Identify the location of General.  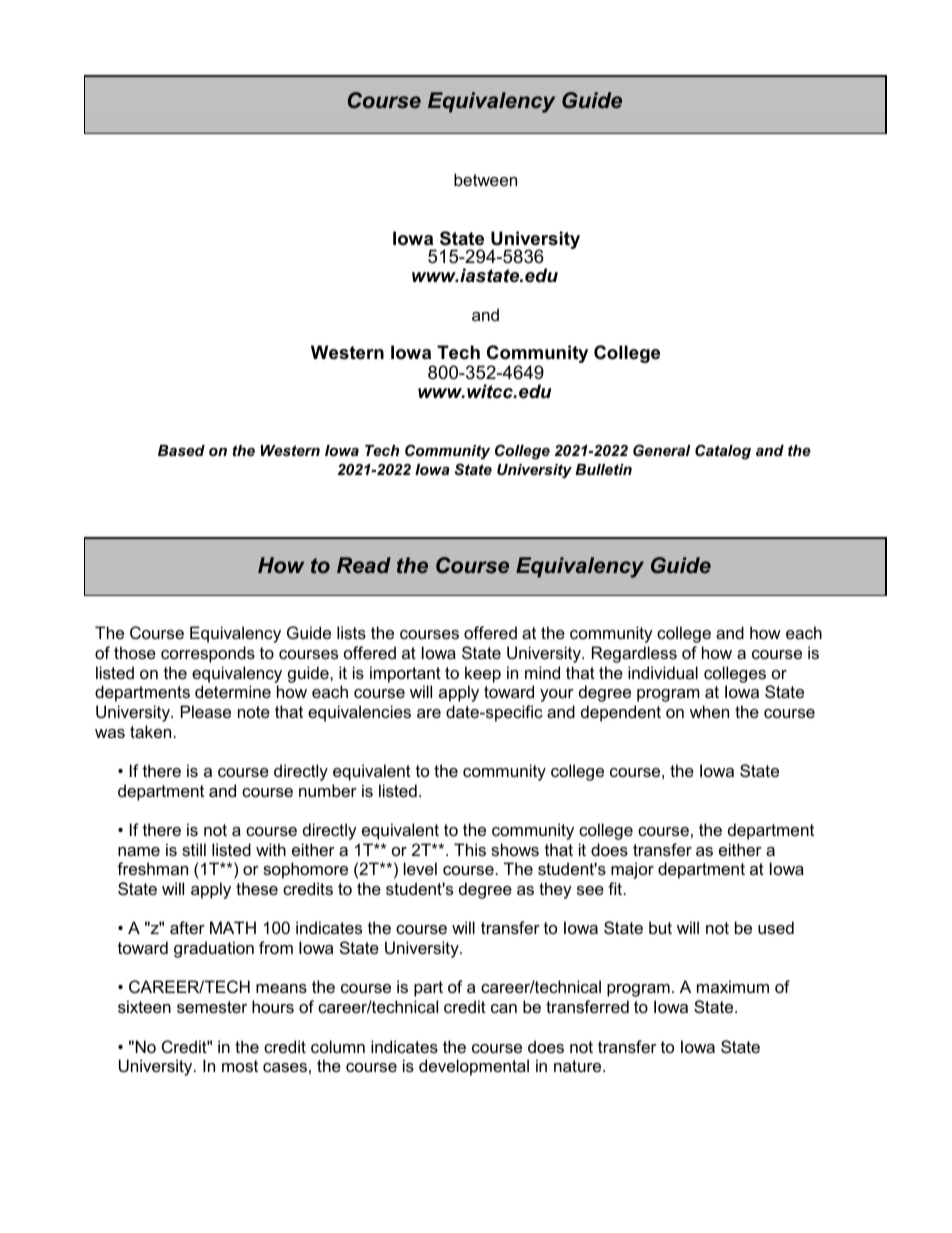
(662, 450).
